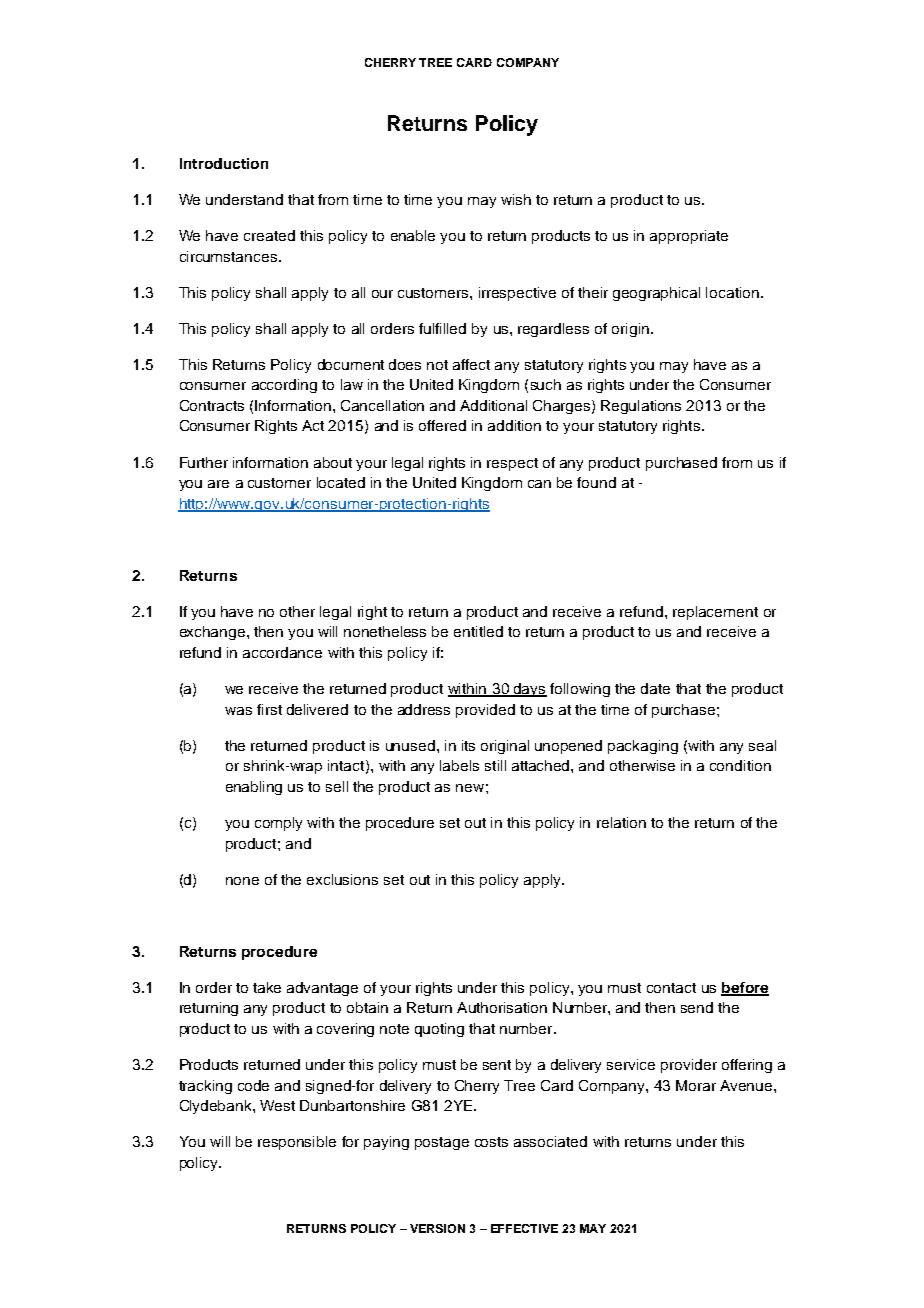  What do you see at coordinates (516, 199) in the screenshot?
I see `wish` at bounding box center [516, 199].
